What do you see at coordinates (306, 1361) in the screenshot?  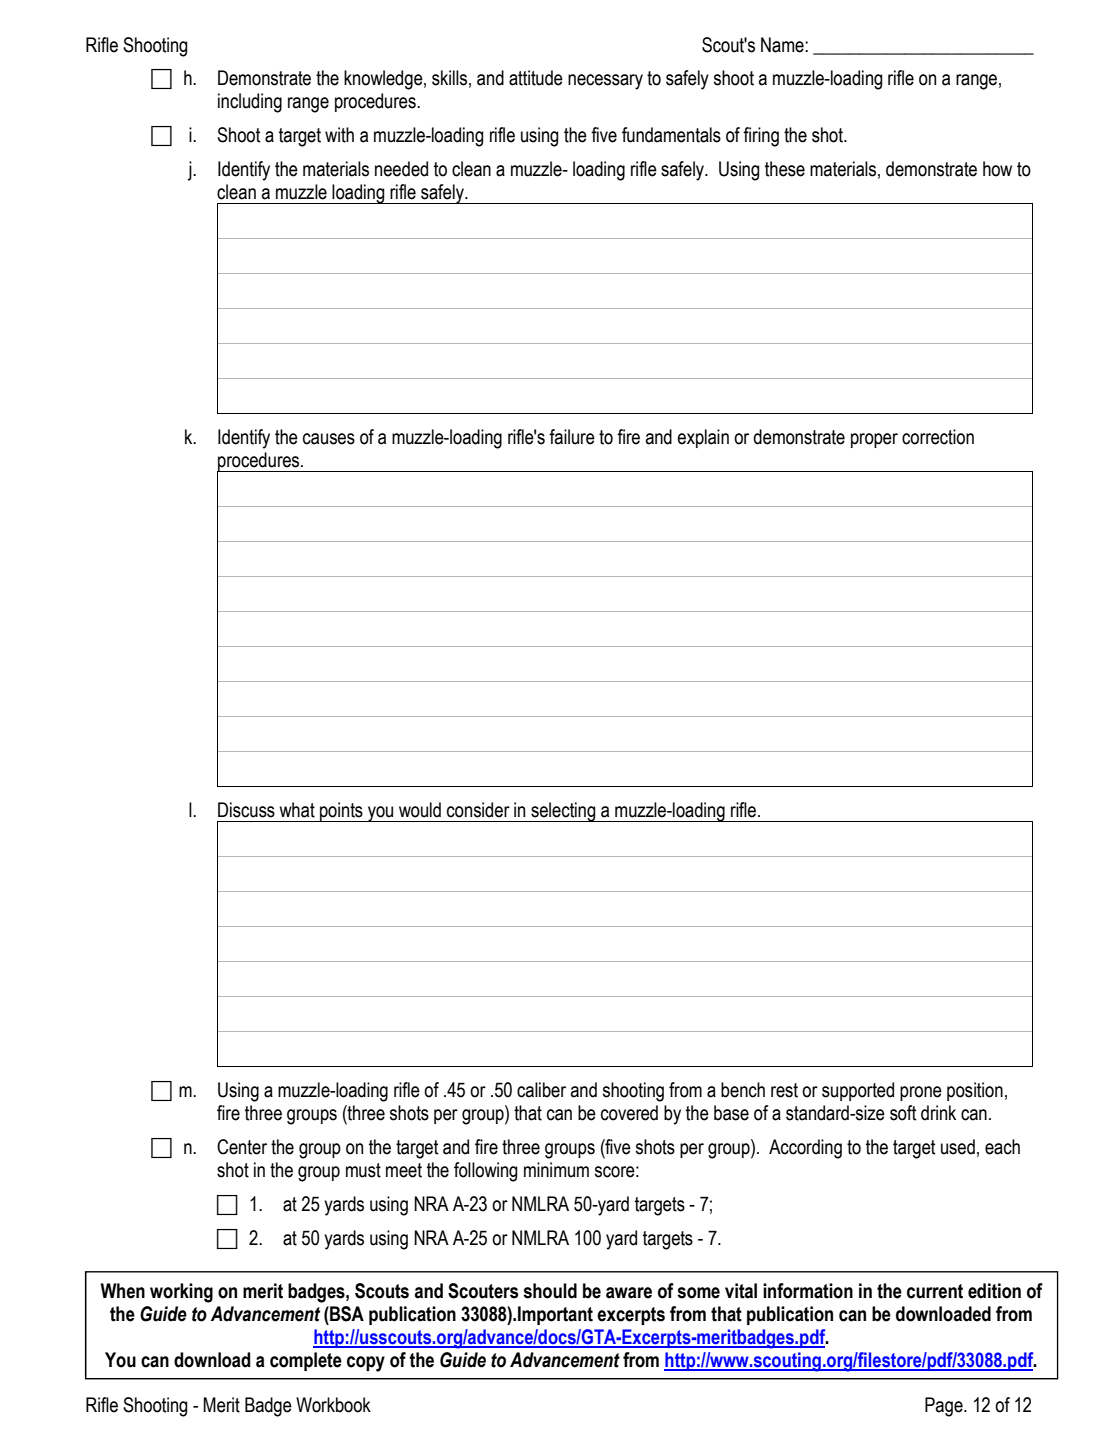 I see `complete` at bounding box center [306, 1361].
